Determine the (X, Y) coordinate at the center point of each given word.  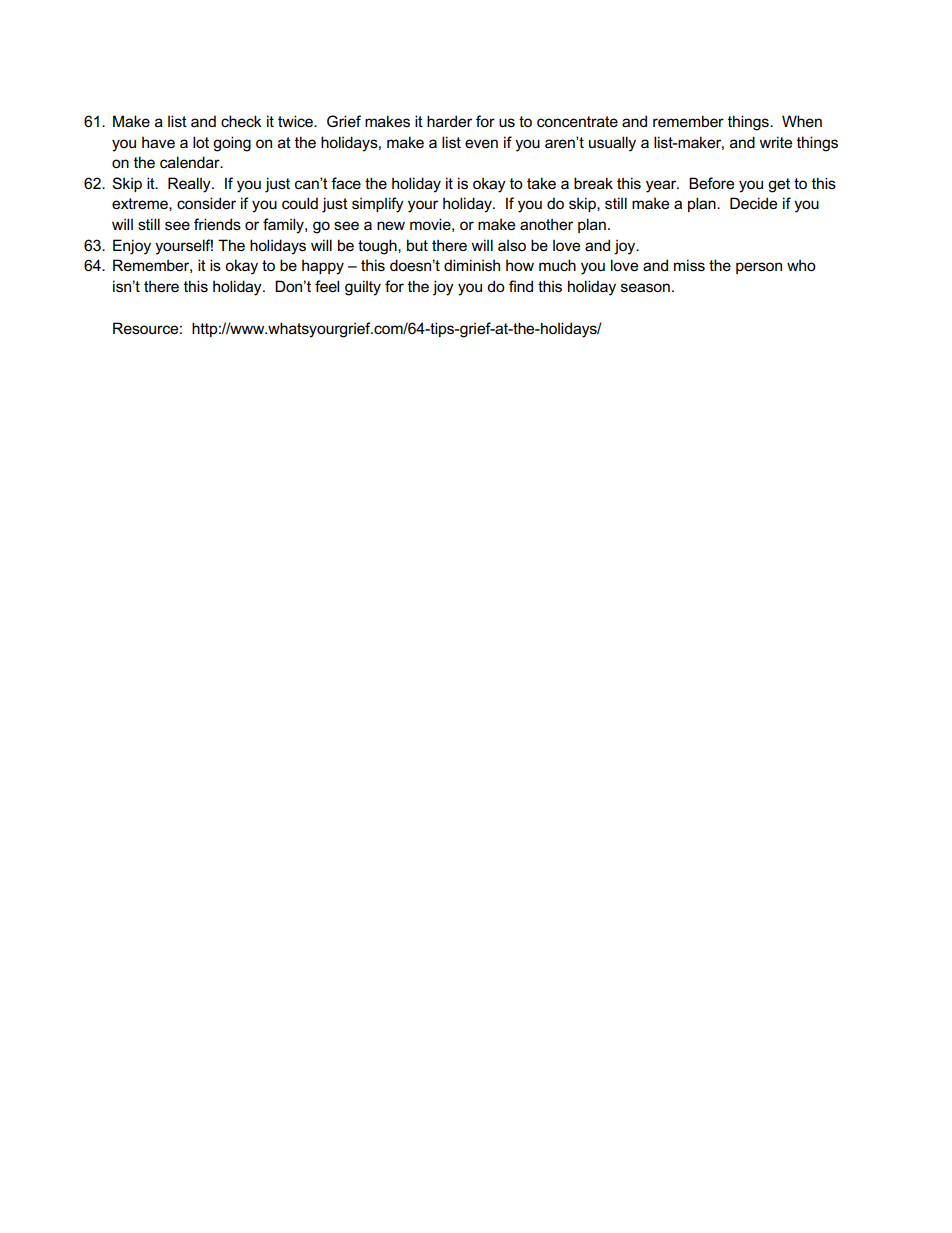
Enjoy (132, 247)
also (512, 245)
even (481, 143)
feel (327, 286)
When (802, 121)
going (232, 144)
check (241, 121)
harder (449, 121)
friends (217, 224)
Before (711, 183)
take (541, 183)
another (546, 224)
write (775, 142)
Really (190, 185)
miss (689, 265)
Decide (753, 203)
